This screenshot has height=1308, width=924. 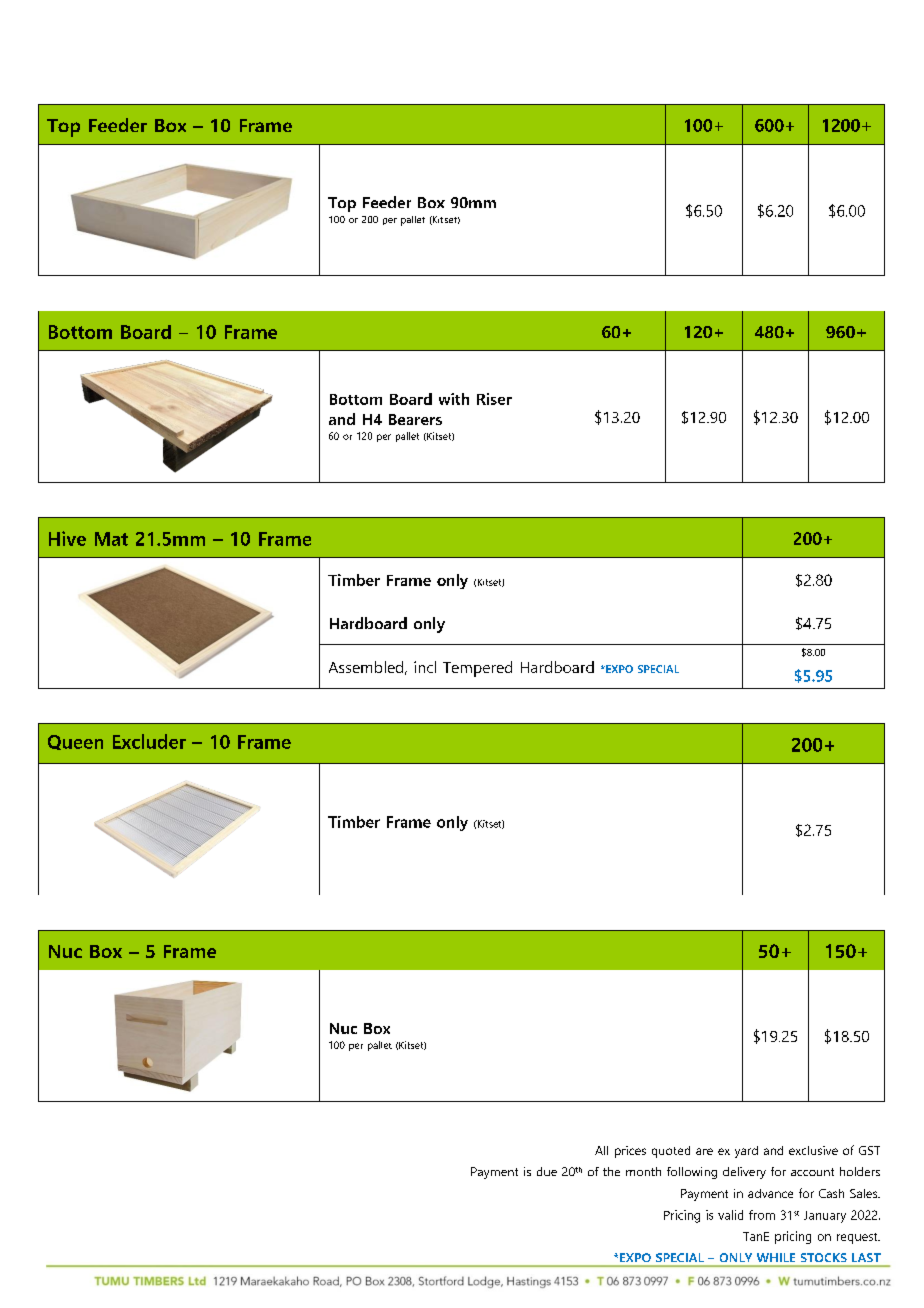 What do you see at coordinates (425, 667) in the screenshot?
I see `incl` at bounding box center [425, 667].
